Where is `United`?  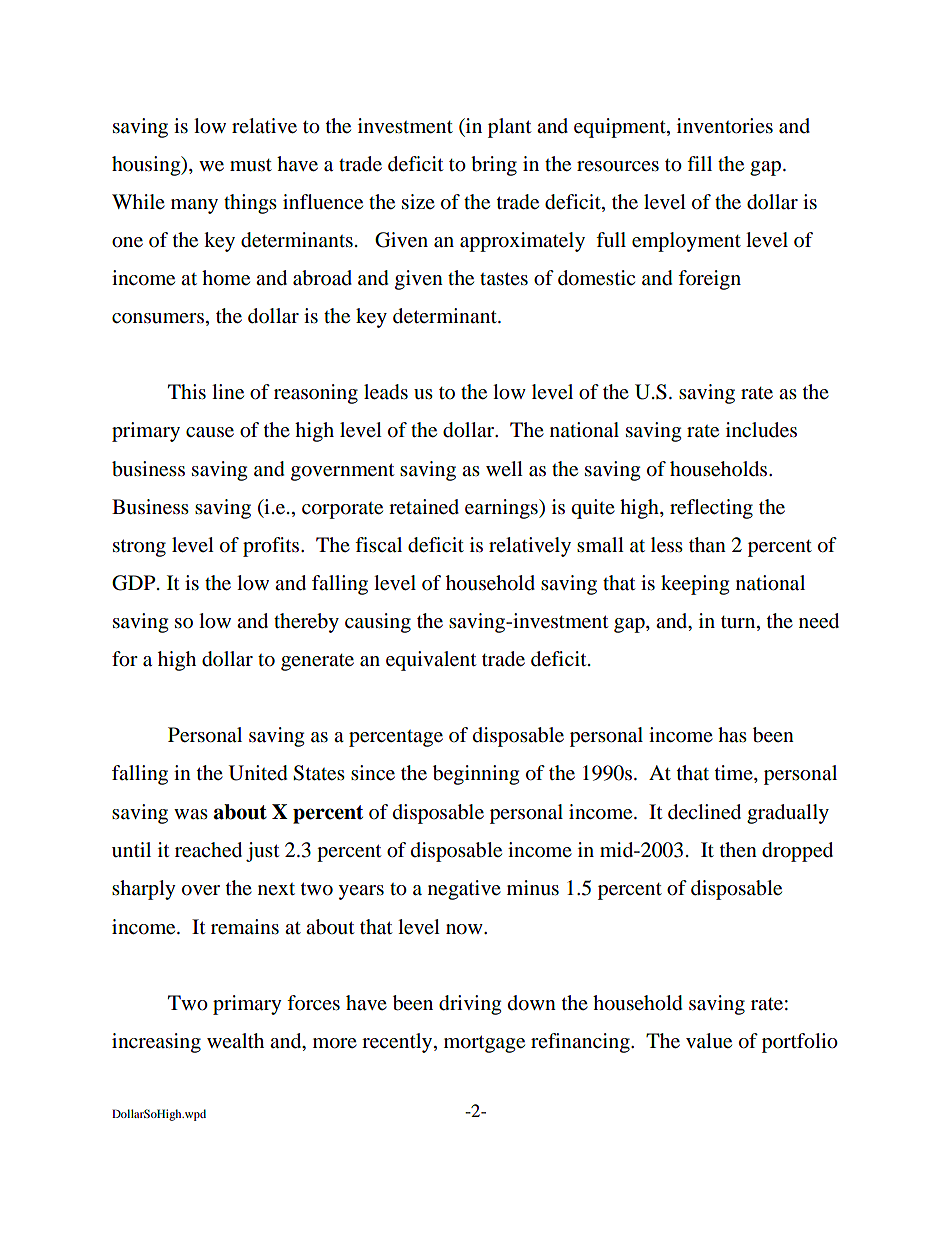
United is located at coordinates (258, 773).
